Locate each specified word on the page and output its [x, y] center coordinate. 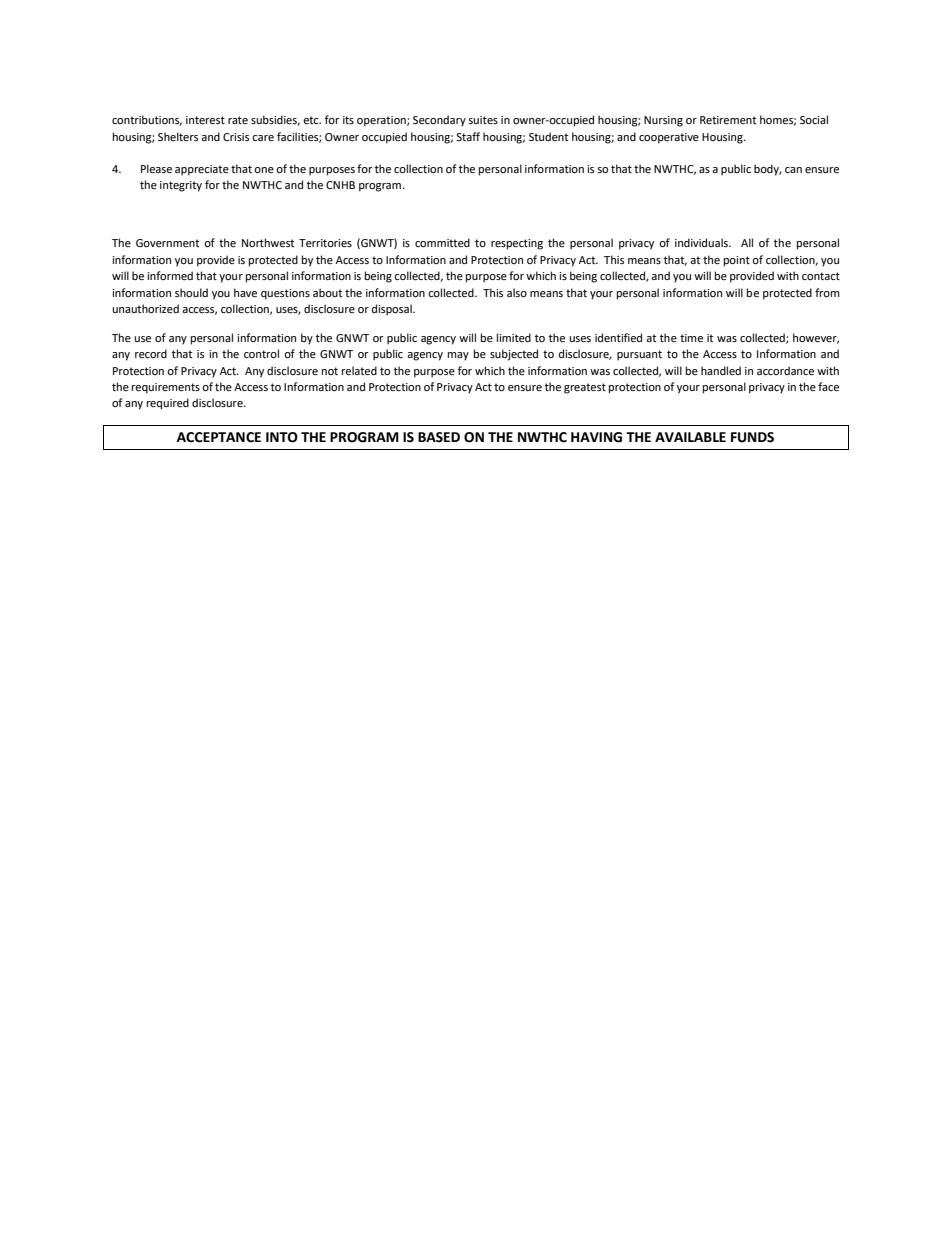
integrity [181, 186]
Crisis [236, 137]
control [261, 354]
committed [442, 242]
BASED [439, 437]
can [793, 170]
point [737, 261]
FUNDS [752, 437]
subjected [514, 355]
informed [170, 276]
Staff [468, 136]
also [517, 293]
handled [721, 371]
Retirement [728, 120]
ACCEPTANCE [219, 437]
